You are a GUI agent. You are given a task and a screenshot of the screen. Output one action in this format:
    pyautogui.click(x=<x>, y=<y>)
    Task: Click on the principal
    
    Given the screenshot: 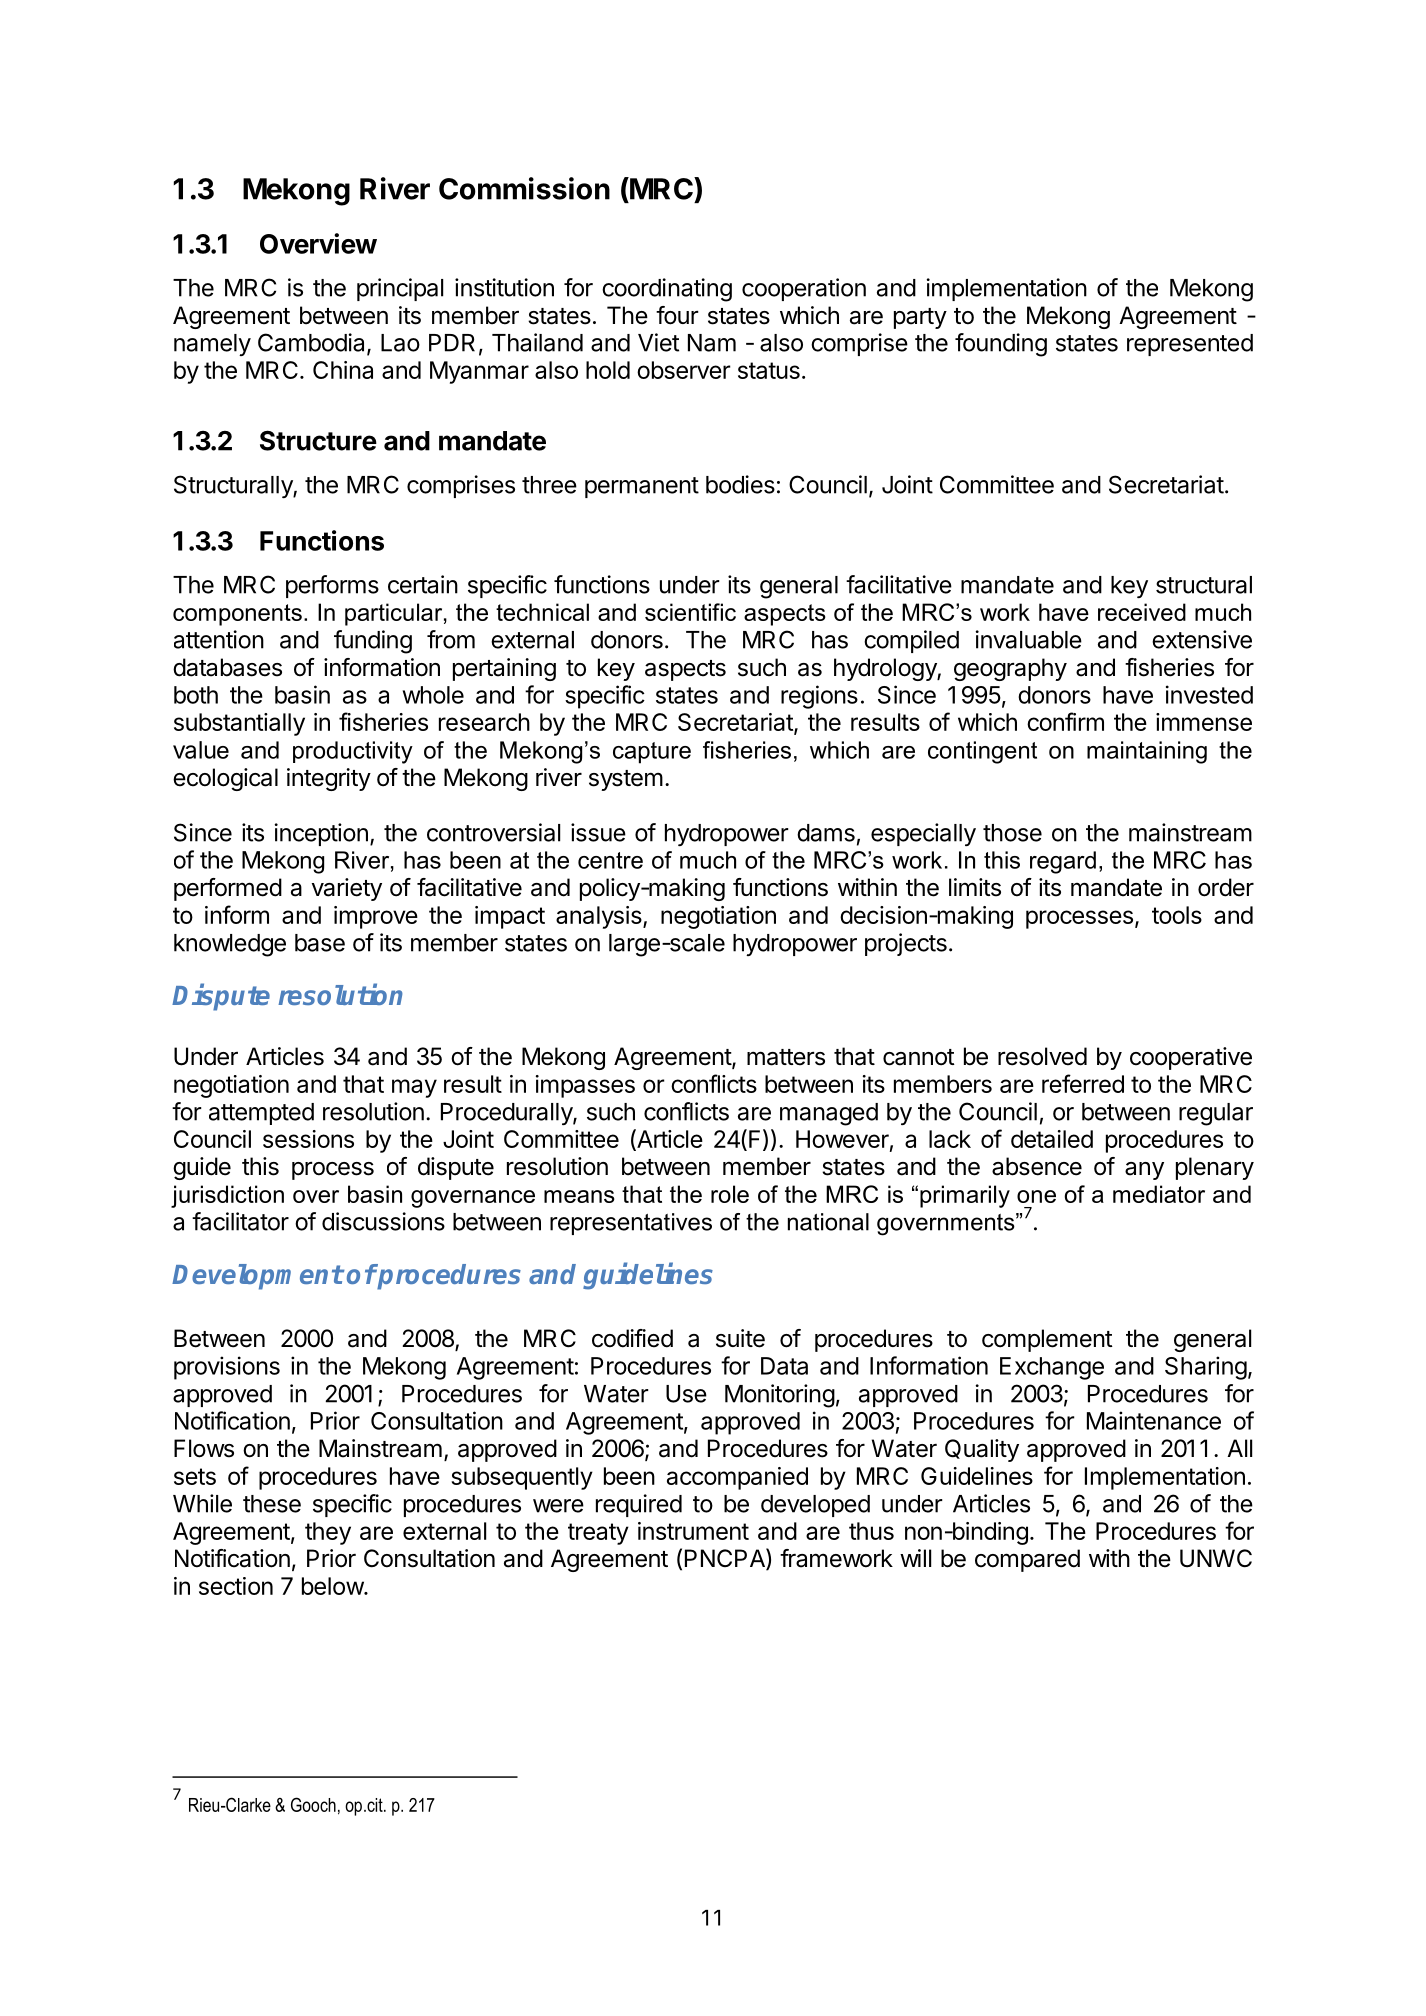 What is the action you would take?
    pyautogui.click(x=400, y=289)
